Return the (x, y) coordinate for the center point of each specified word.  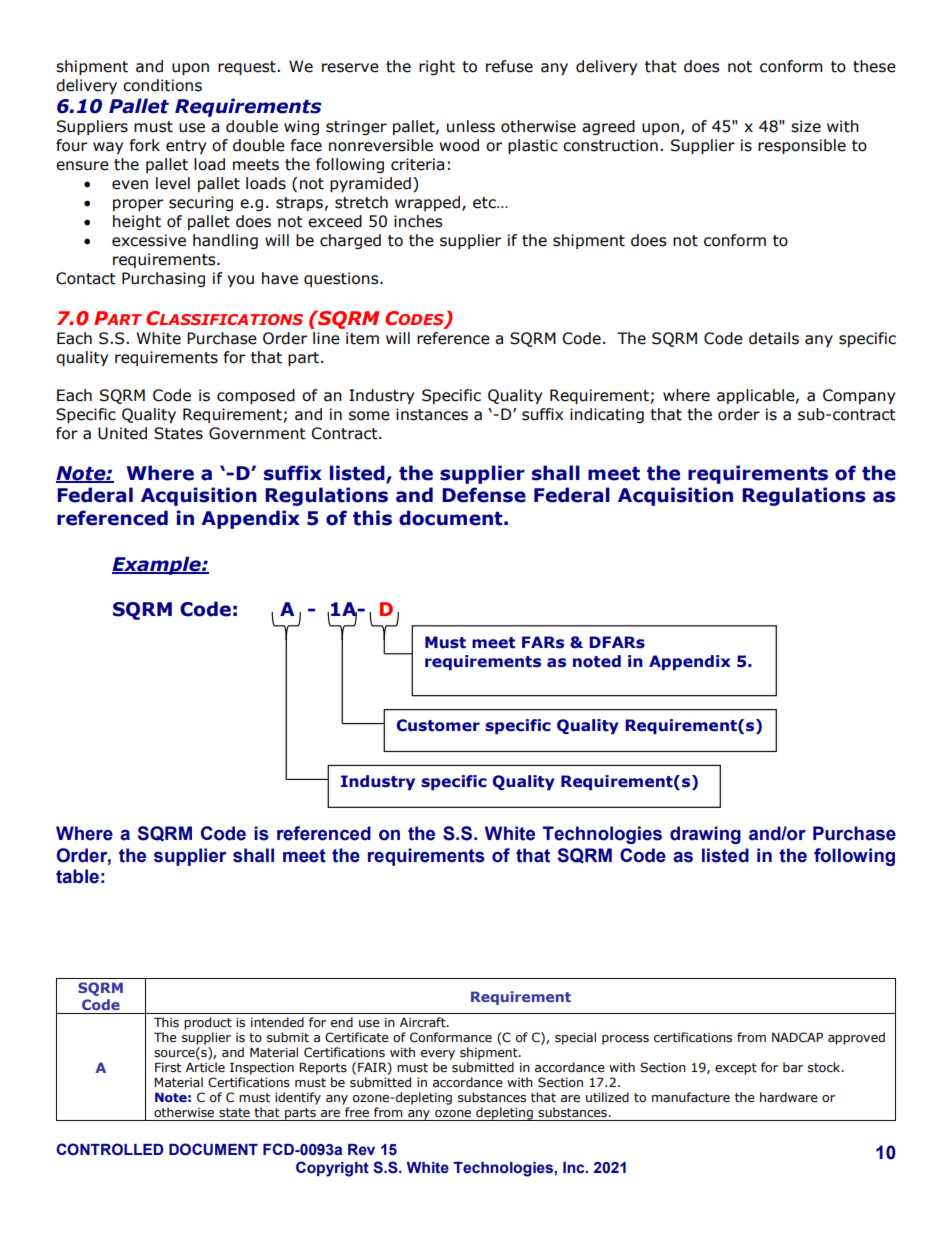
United (122, 433)
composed (256, 396)
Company (859, 396)
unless (471, 126)
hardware (789, 1097)
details (774, 338)
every (438, 1055)
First (168, 1067)
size (806, 126)
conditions (162, 85)
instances (432, 414)
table (77, 876)
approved (856, 1038)
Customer (438, 725)
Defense (484, 495)
